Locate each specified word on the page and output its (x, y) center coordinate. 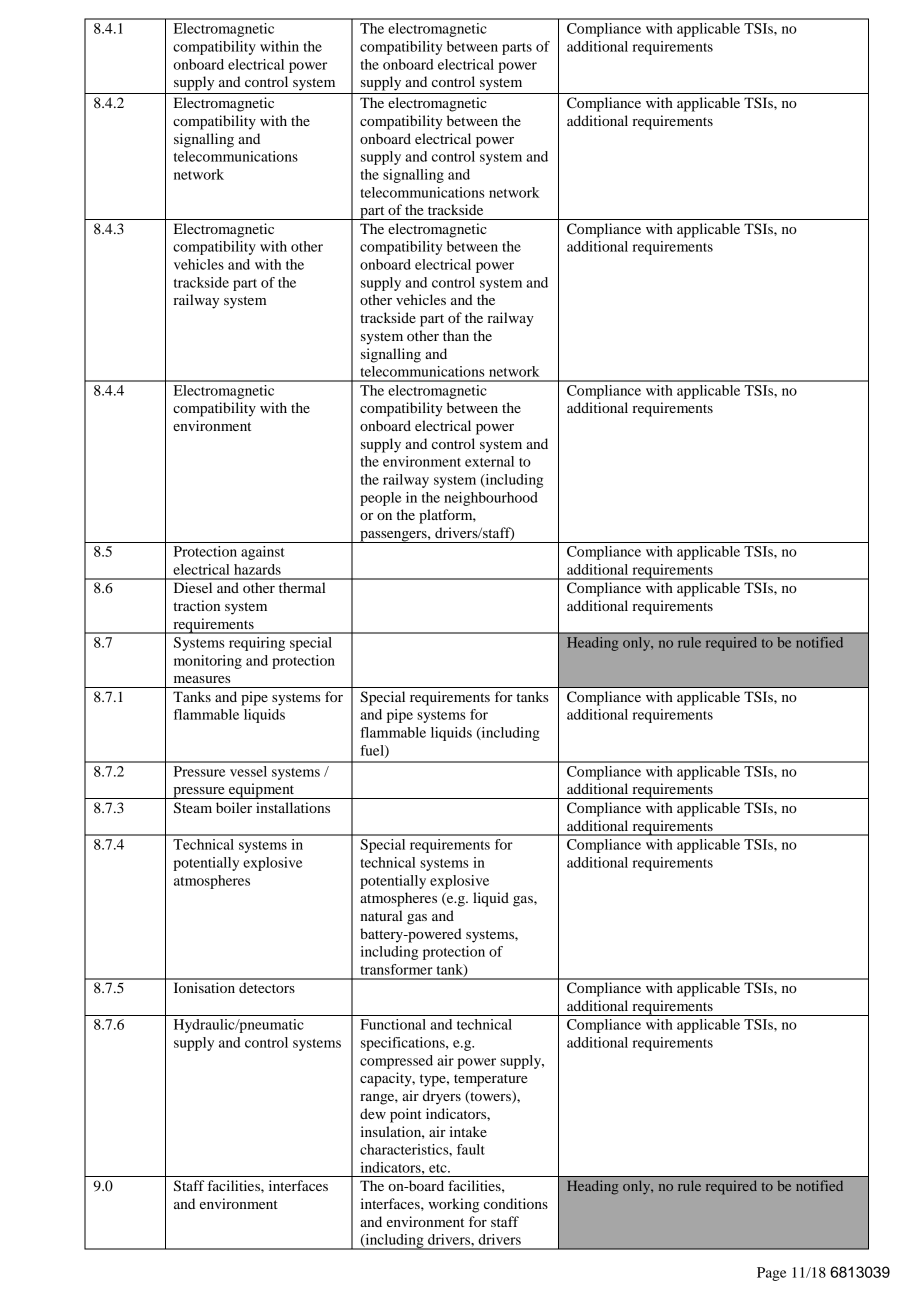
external (489, 461)
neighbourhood (491, 499)
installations (293, 807)
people (381, 499)
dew (373, 1113)
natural (381, 915)
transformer (397, 969)
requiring (257, 644)
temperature (490, 1080)
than (456, 335)
